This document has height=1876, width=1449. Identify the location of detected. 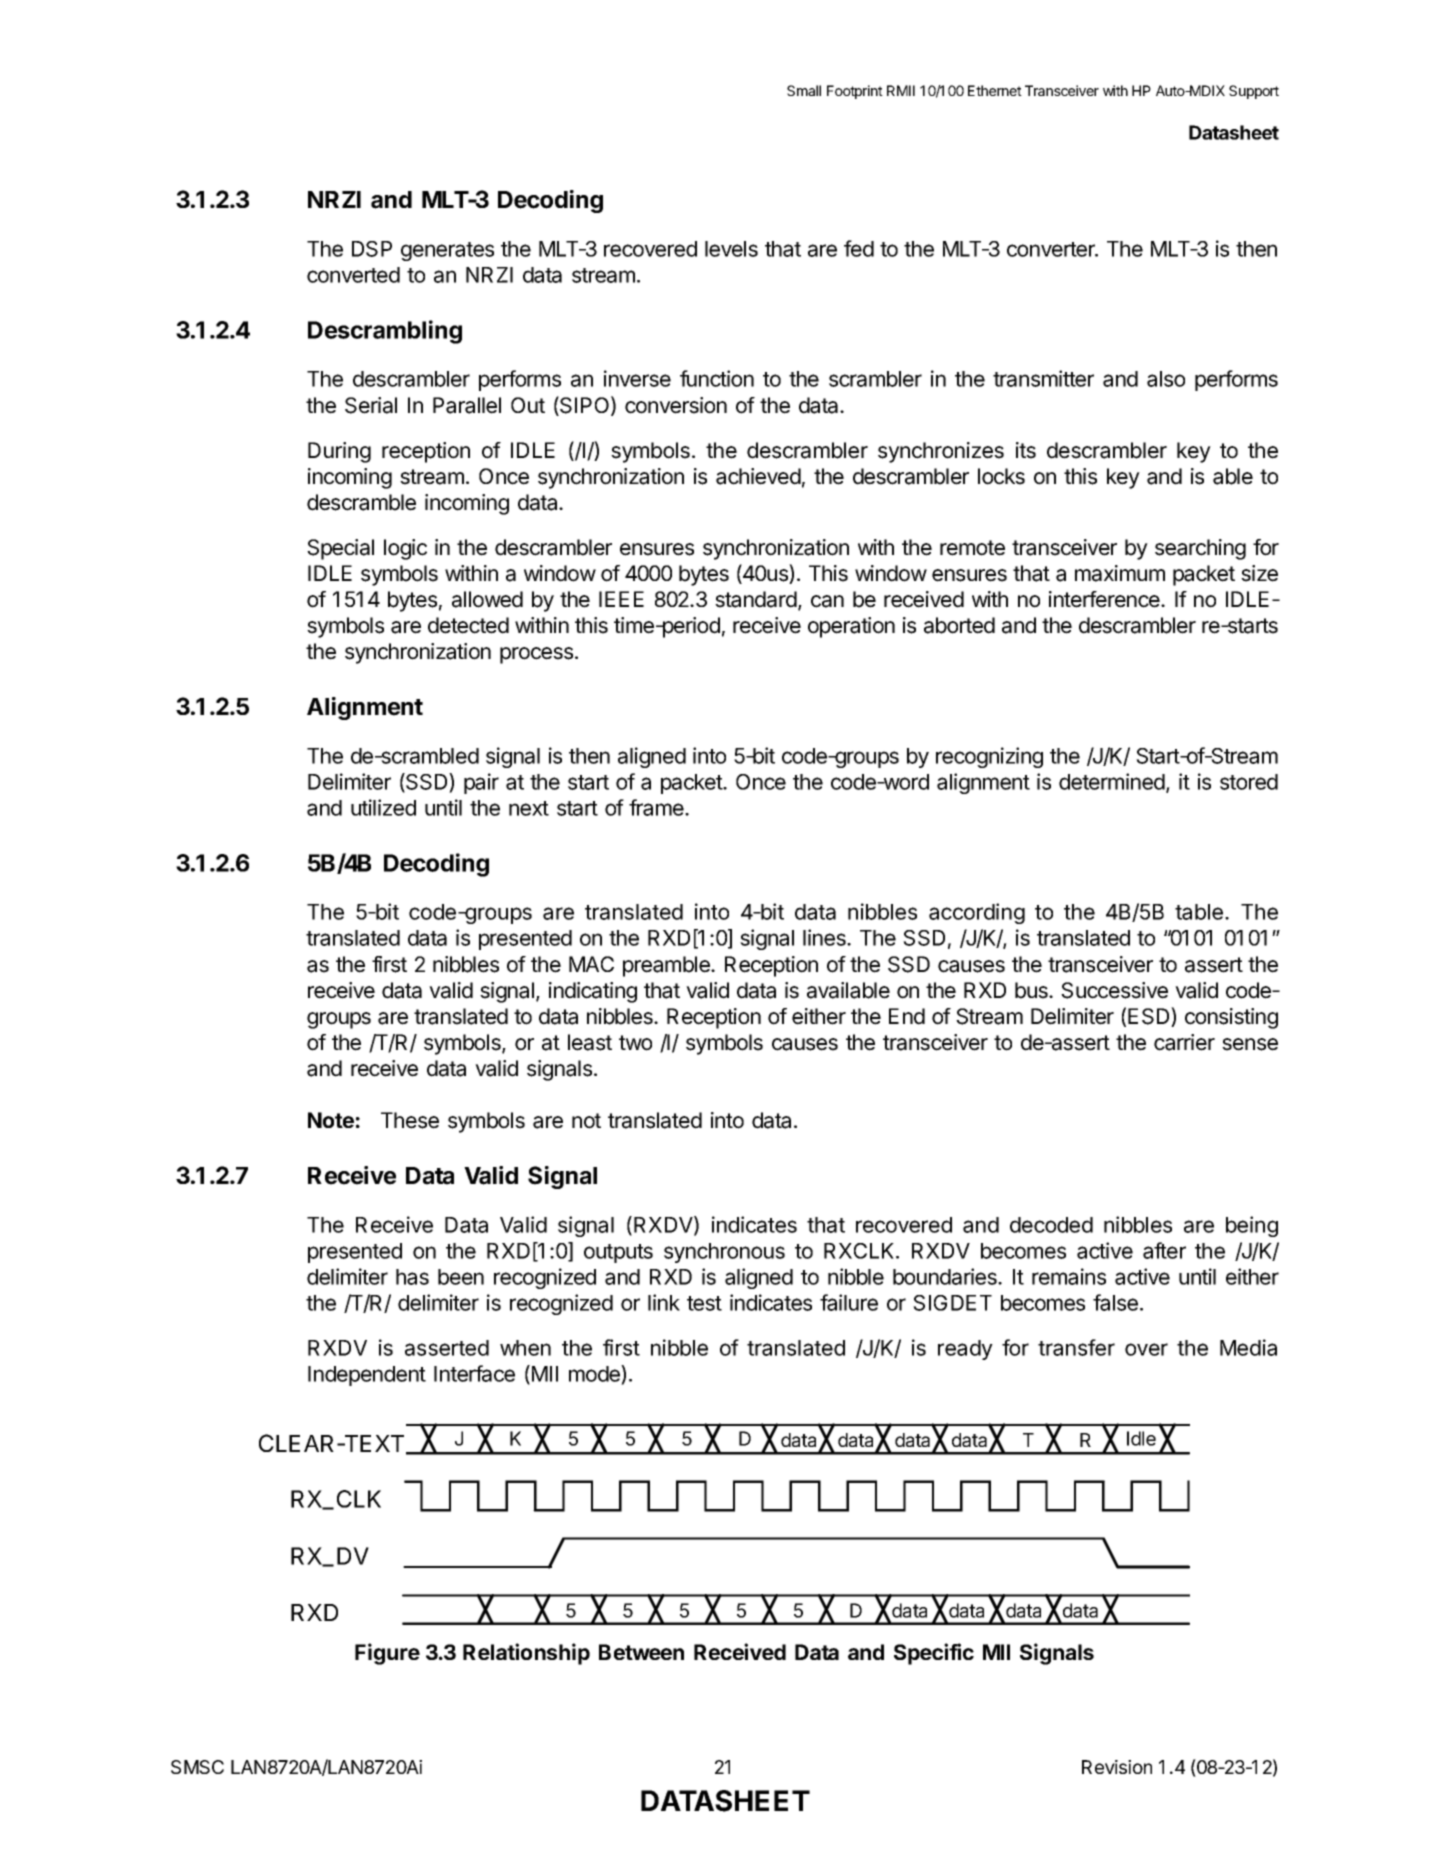
(468, 625).
